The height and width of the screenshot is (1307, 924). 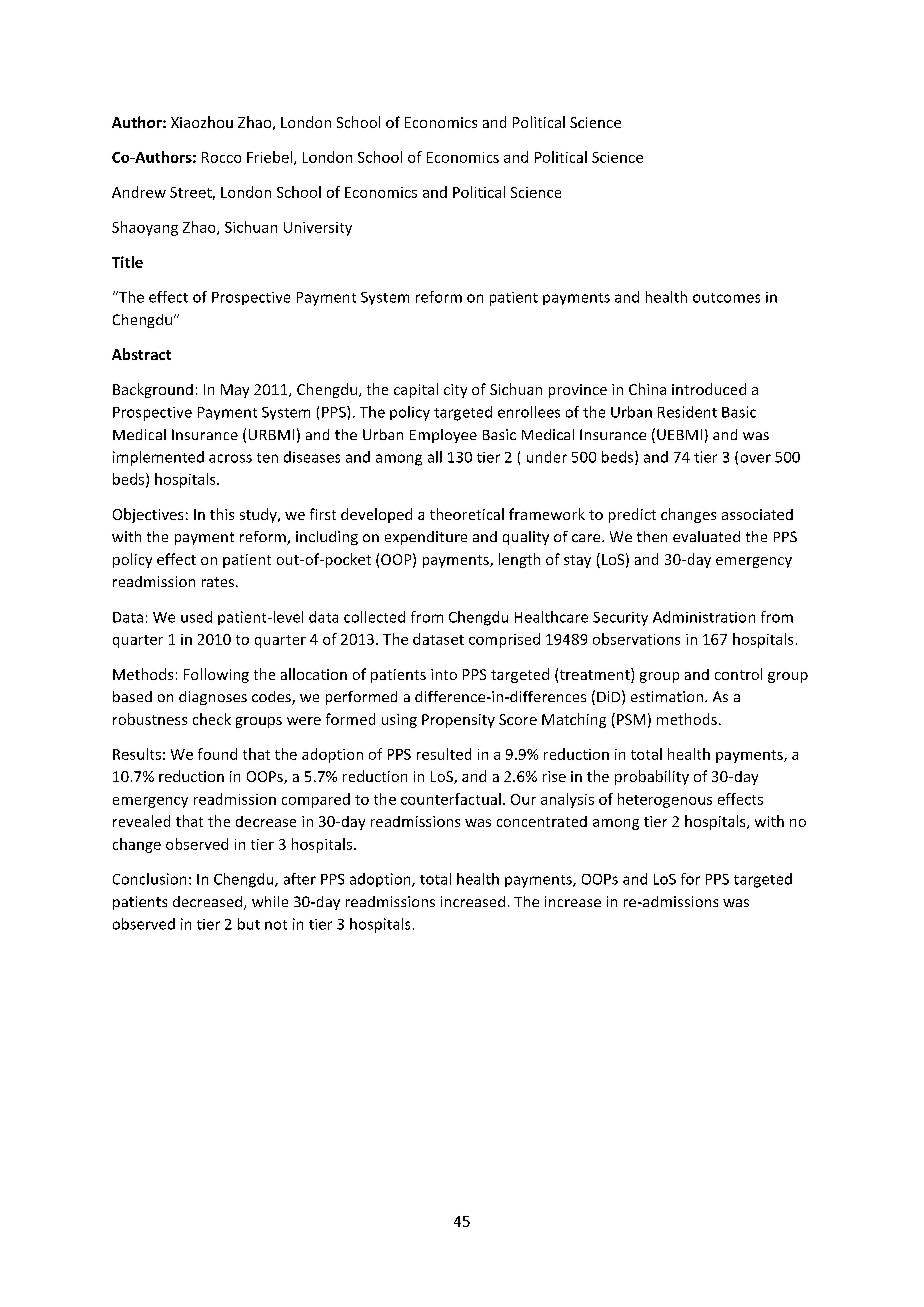 I want to click on May, so click(x=235, y=391).
